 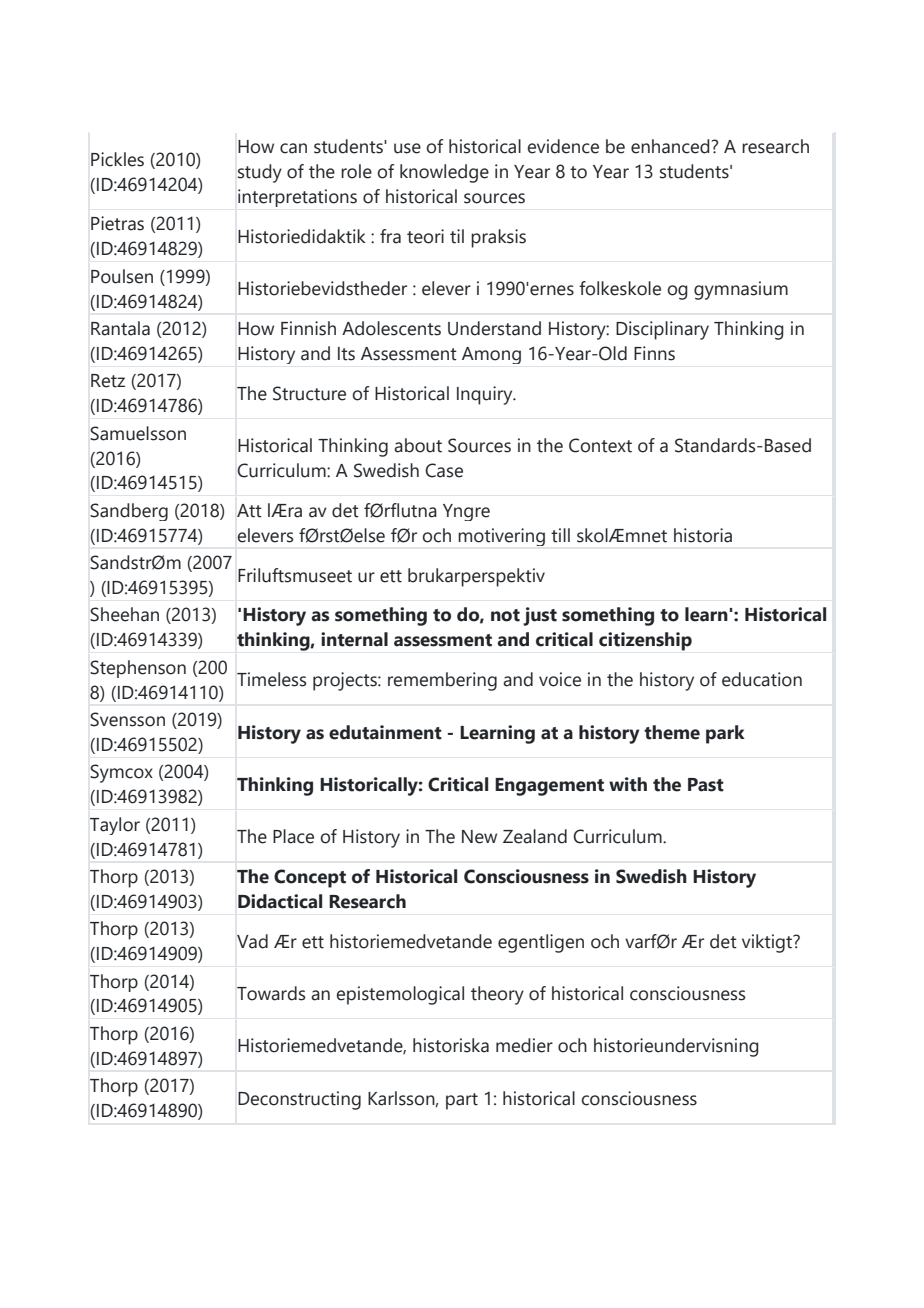 What do you see at coordinates (444, 470) in the image?
I see `Case` at bounding box center [444, 470].
